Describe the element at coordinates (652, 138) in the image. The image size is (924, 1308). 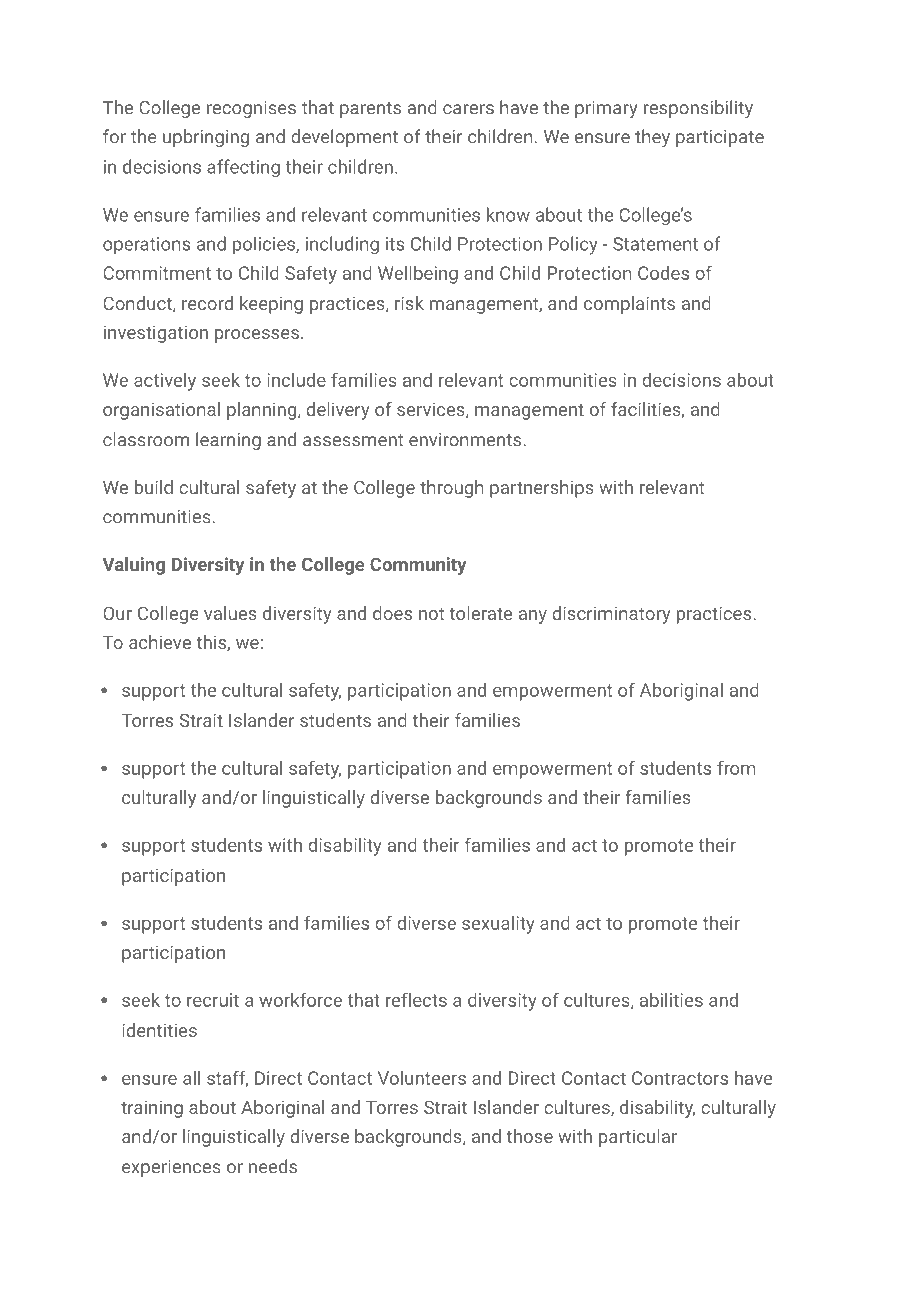
I see `they` at that location.
